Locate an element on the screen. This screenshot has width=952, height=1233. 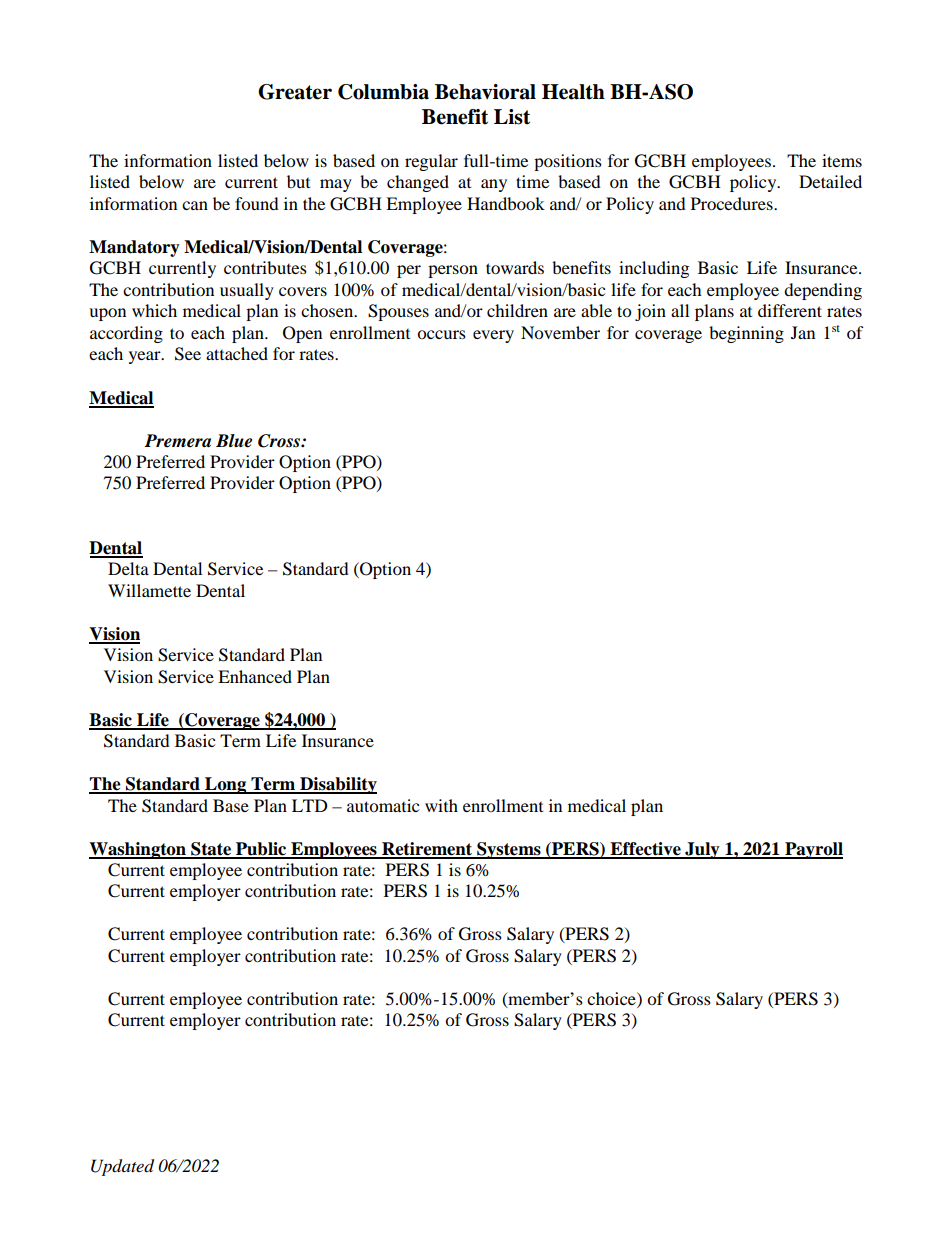
Payroll is located at coordinates (813, 850).
